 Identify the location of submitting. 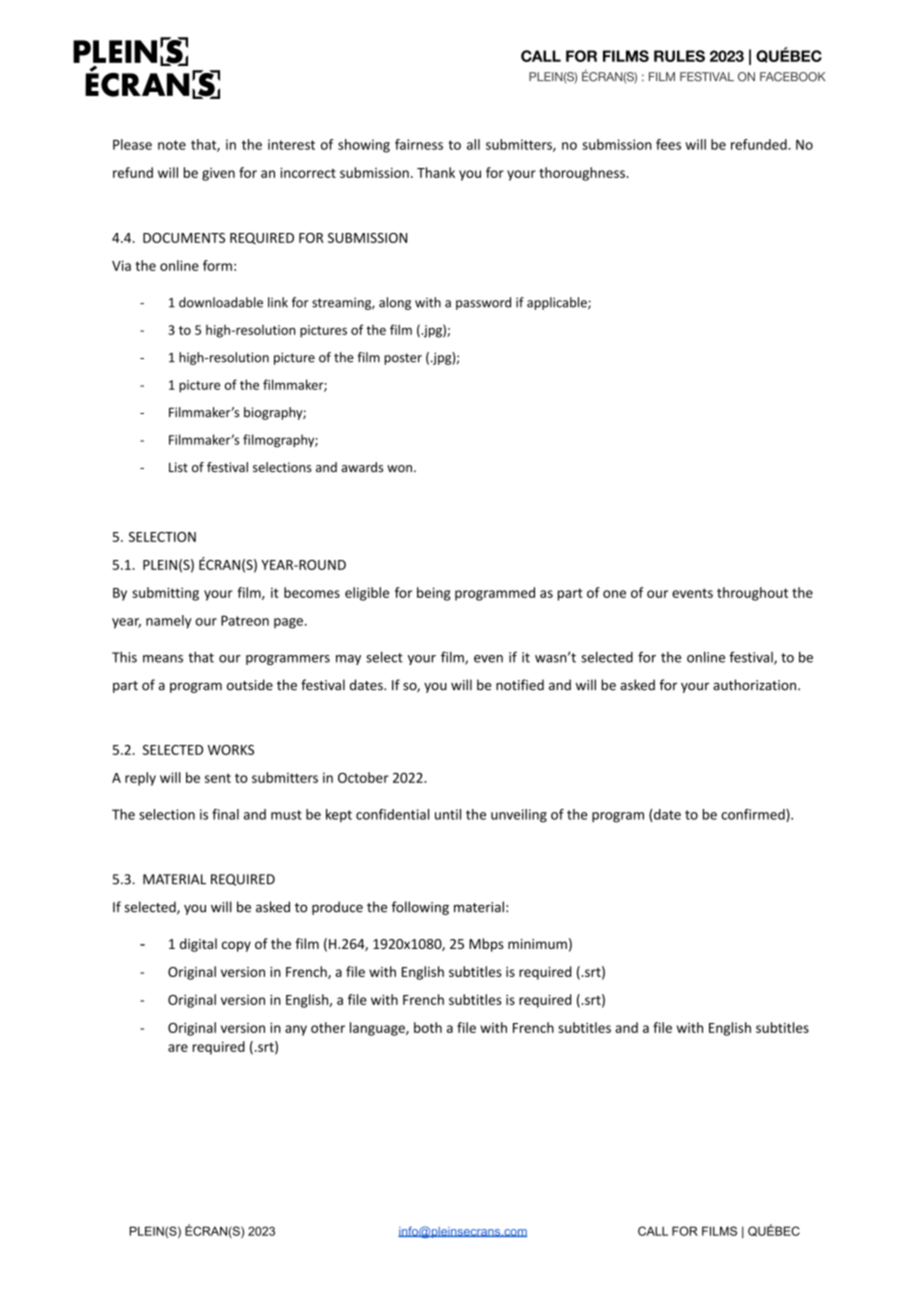
(165, 594).
